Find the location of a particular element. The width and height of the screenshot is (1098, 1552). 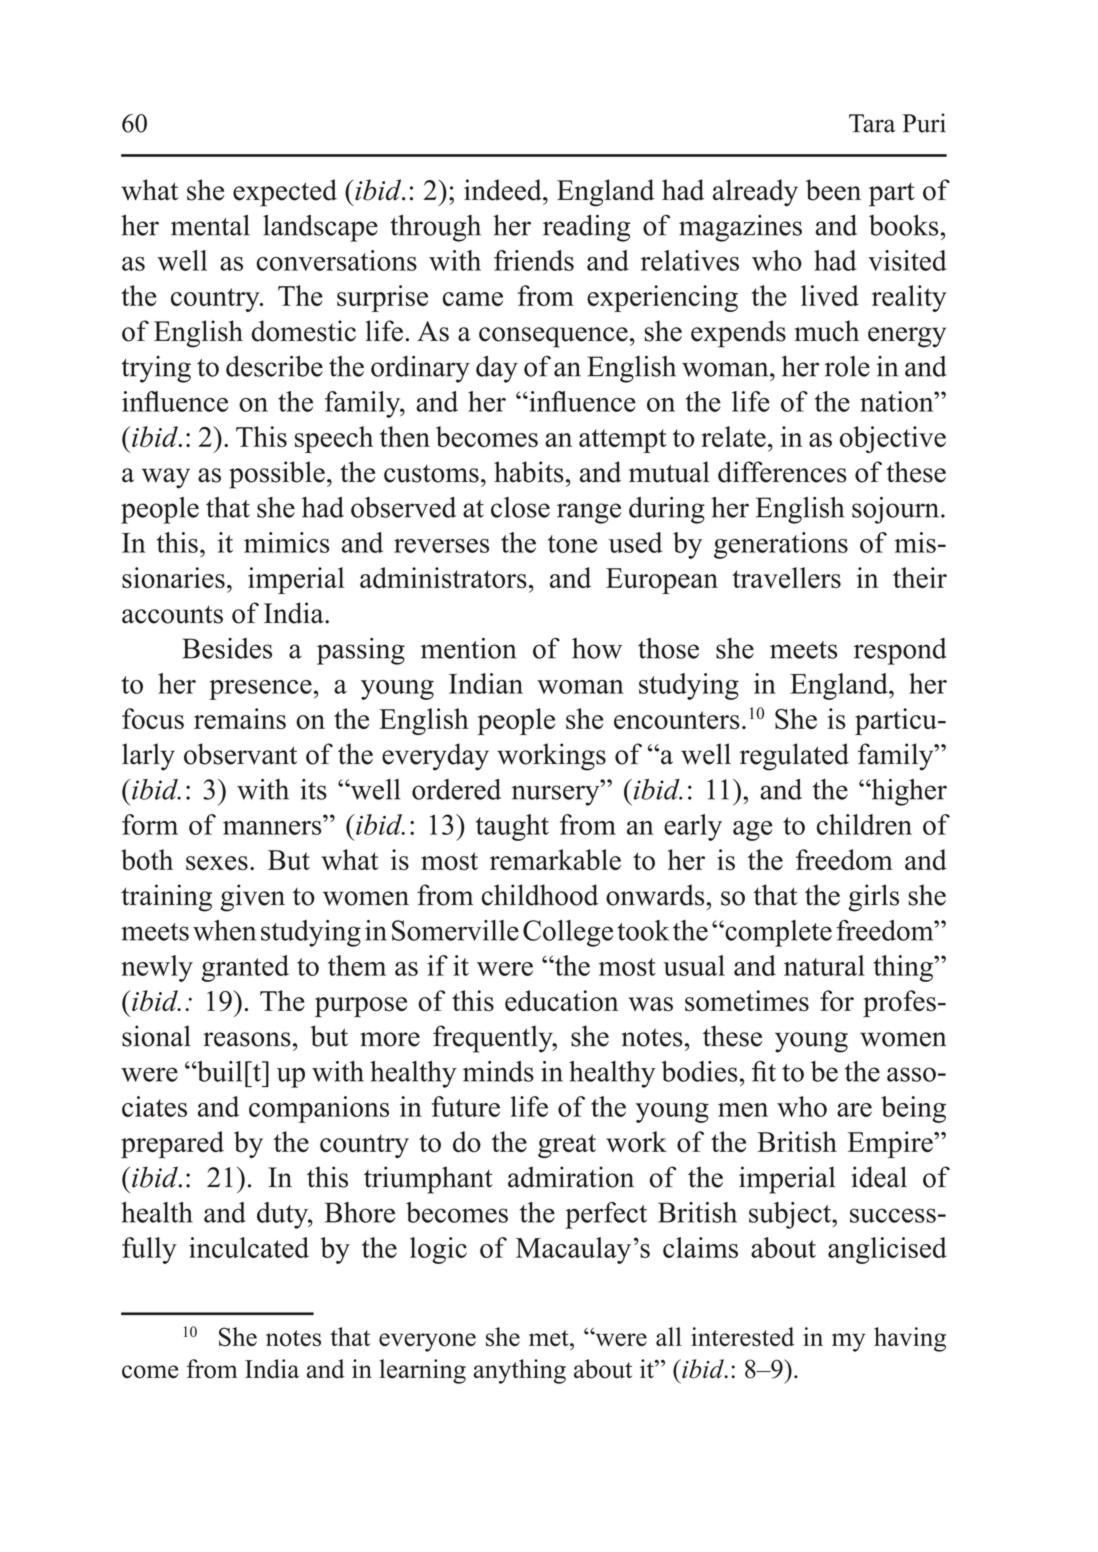

expected is located at coordinates (285, 193).
